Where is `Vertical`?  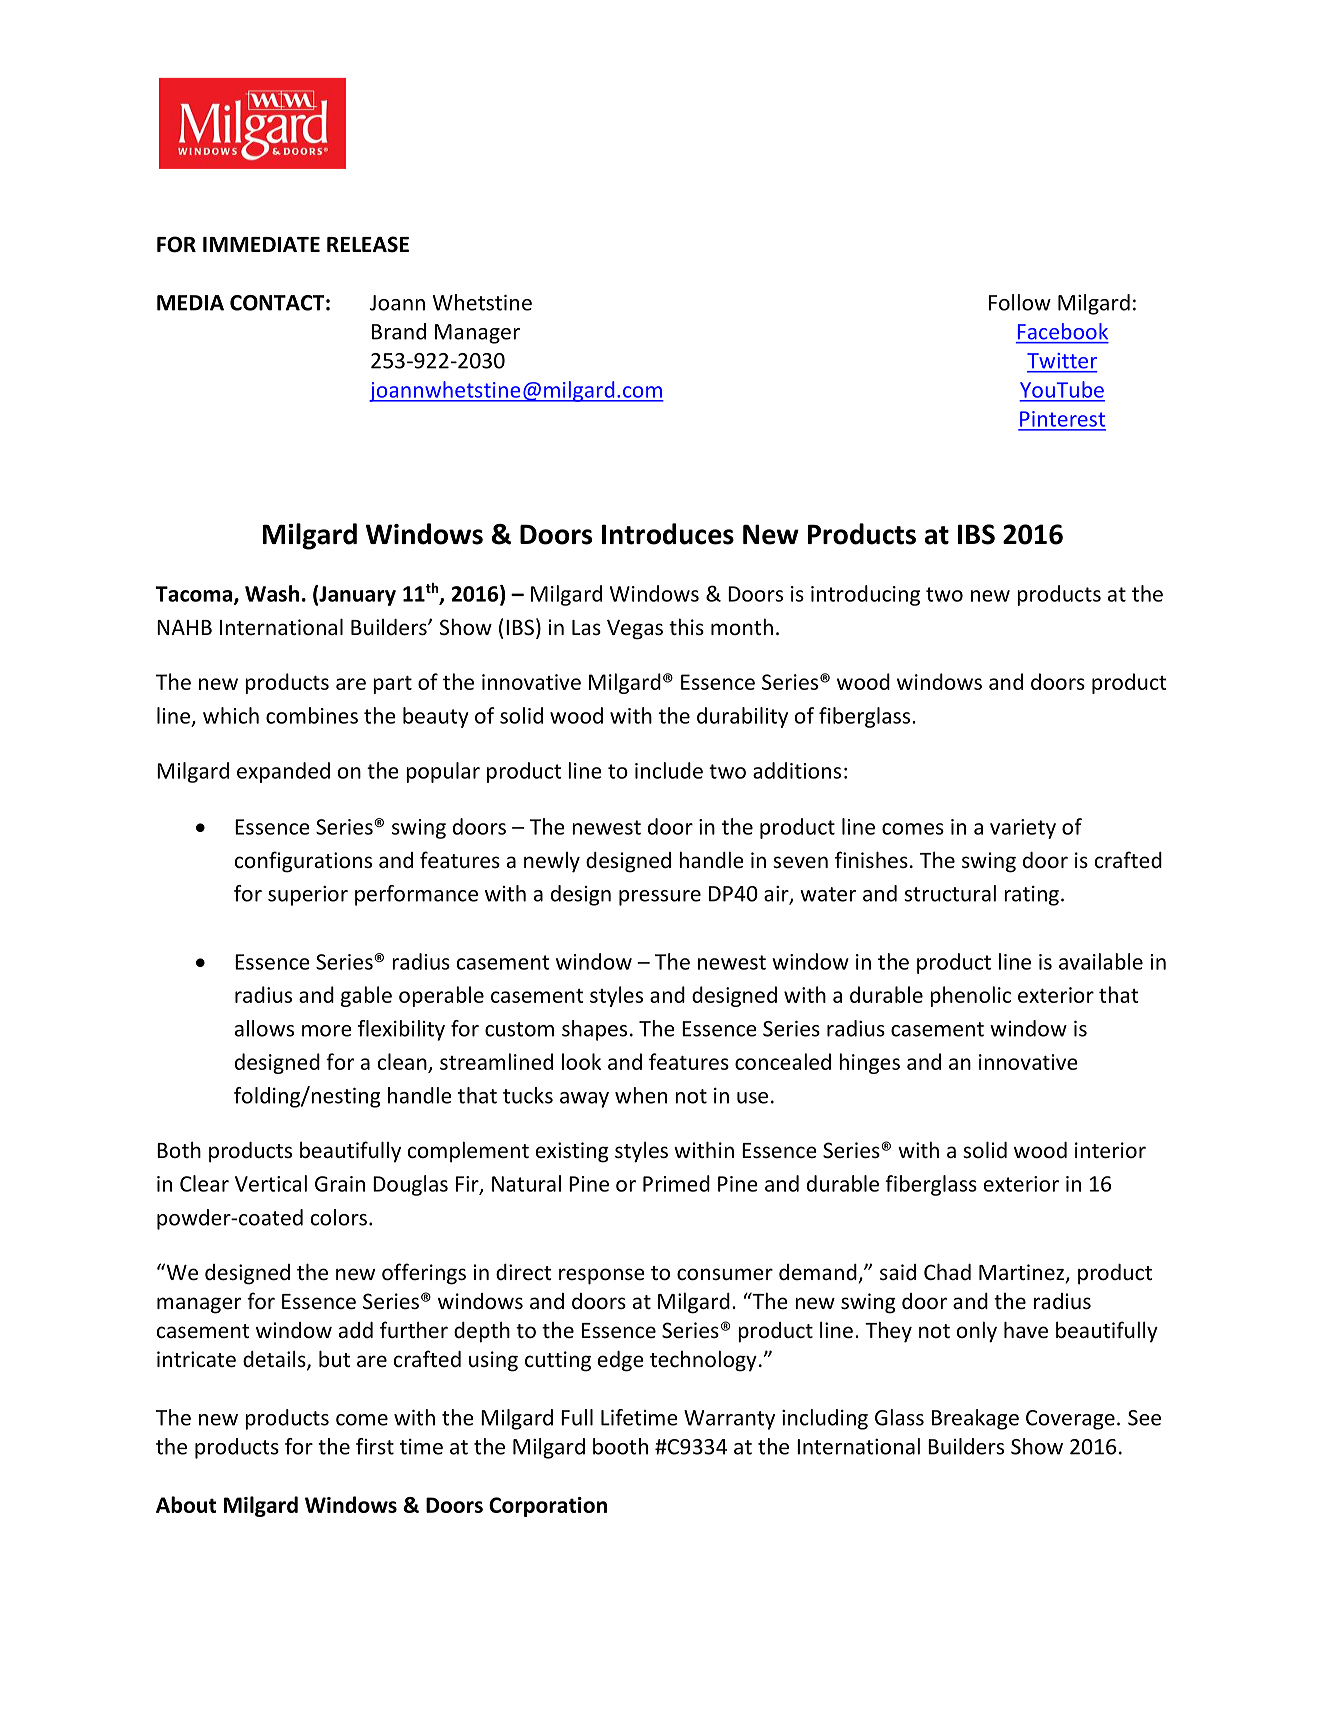 Vertical is located at coordinates (271, 1183).
